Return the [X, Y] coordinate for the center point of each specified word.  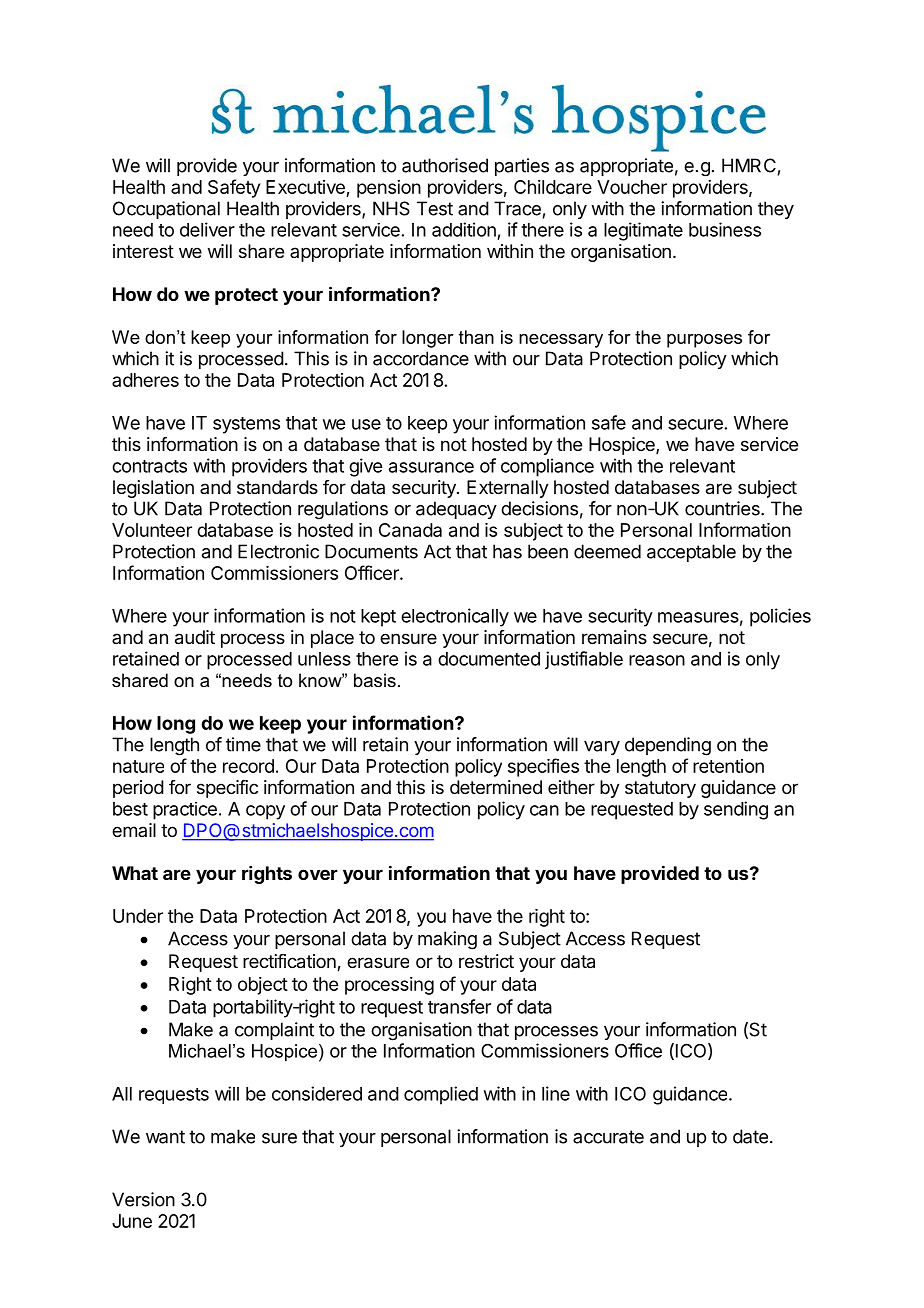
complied [441, 1095]
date [750, 1136]
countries [723, 508]
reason [657, 660]
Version [143, 1199]
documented [489, 659]
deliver [207, 229]
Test [435, 208]
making [447, 940]
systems [246, 425]
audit [195, 637]
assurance [431, 467]
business [725, 229]
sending [736, 810]
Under [138, 916]
